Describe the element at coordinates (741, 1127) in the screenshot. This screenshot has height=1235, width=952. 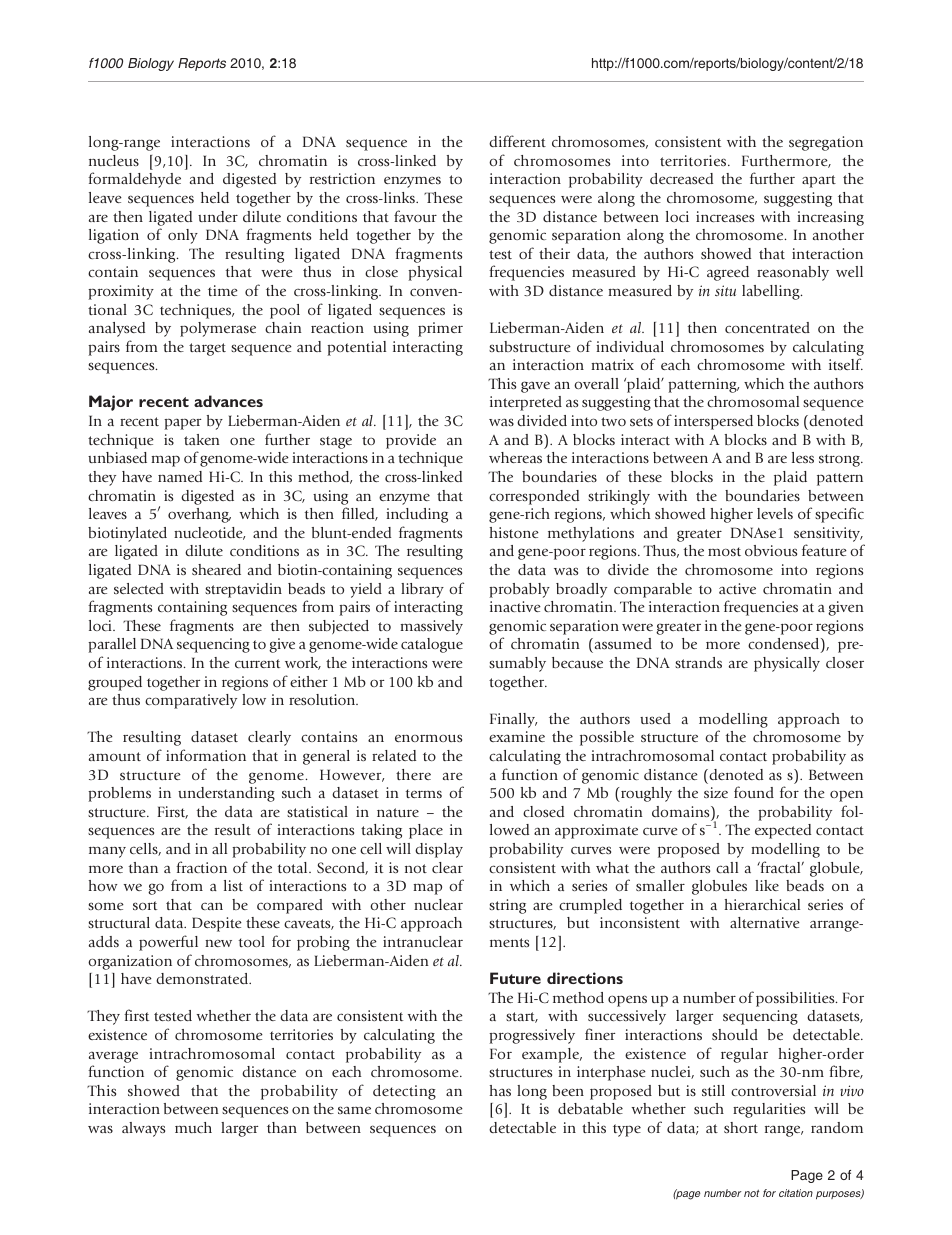
I see `short` at that location.
